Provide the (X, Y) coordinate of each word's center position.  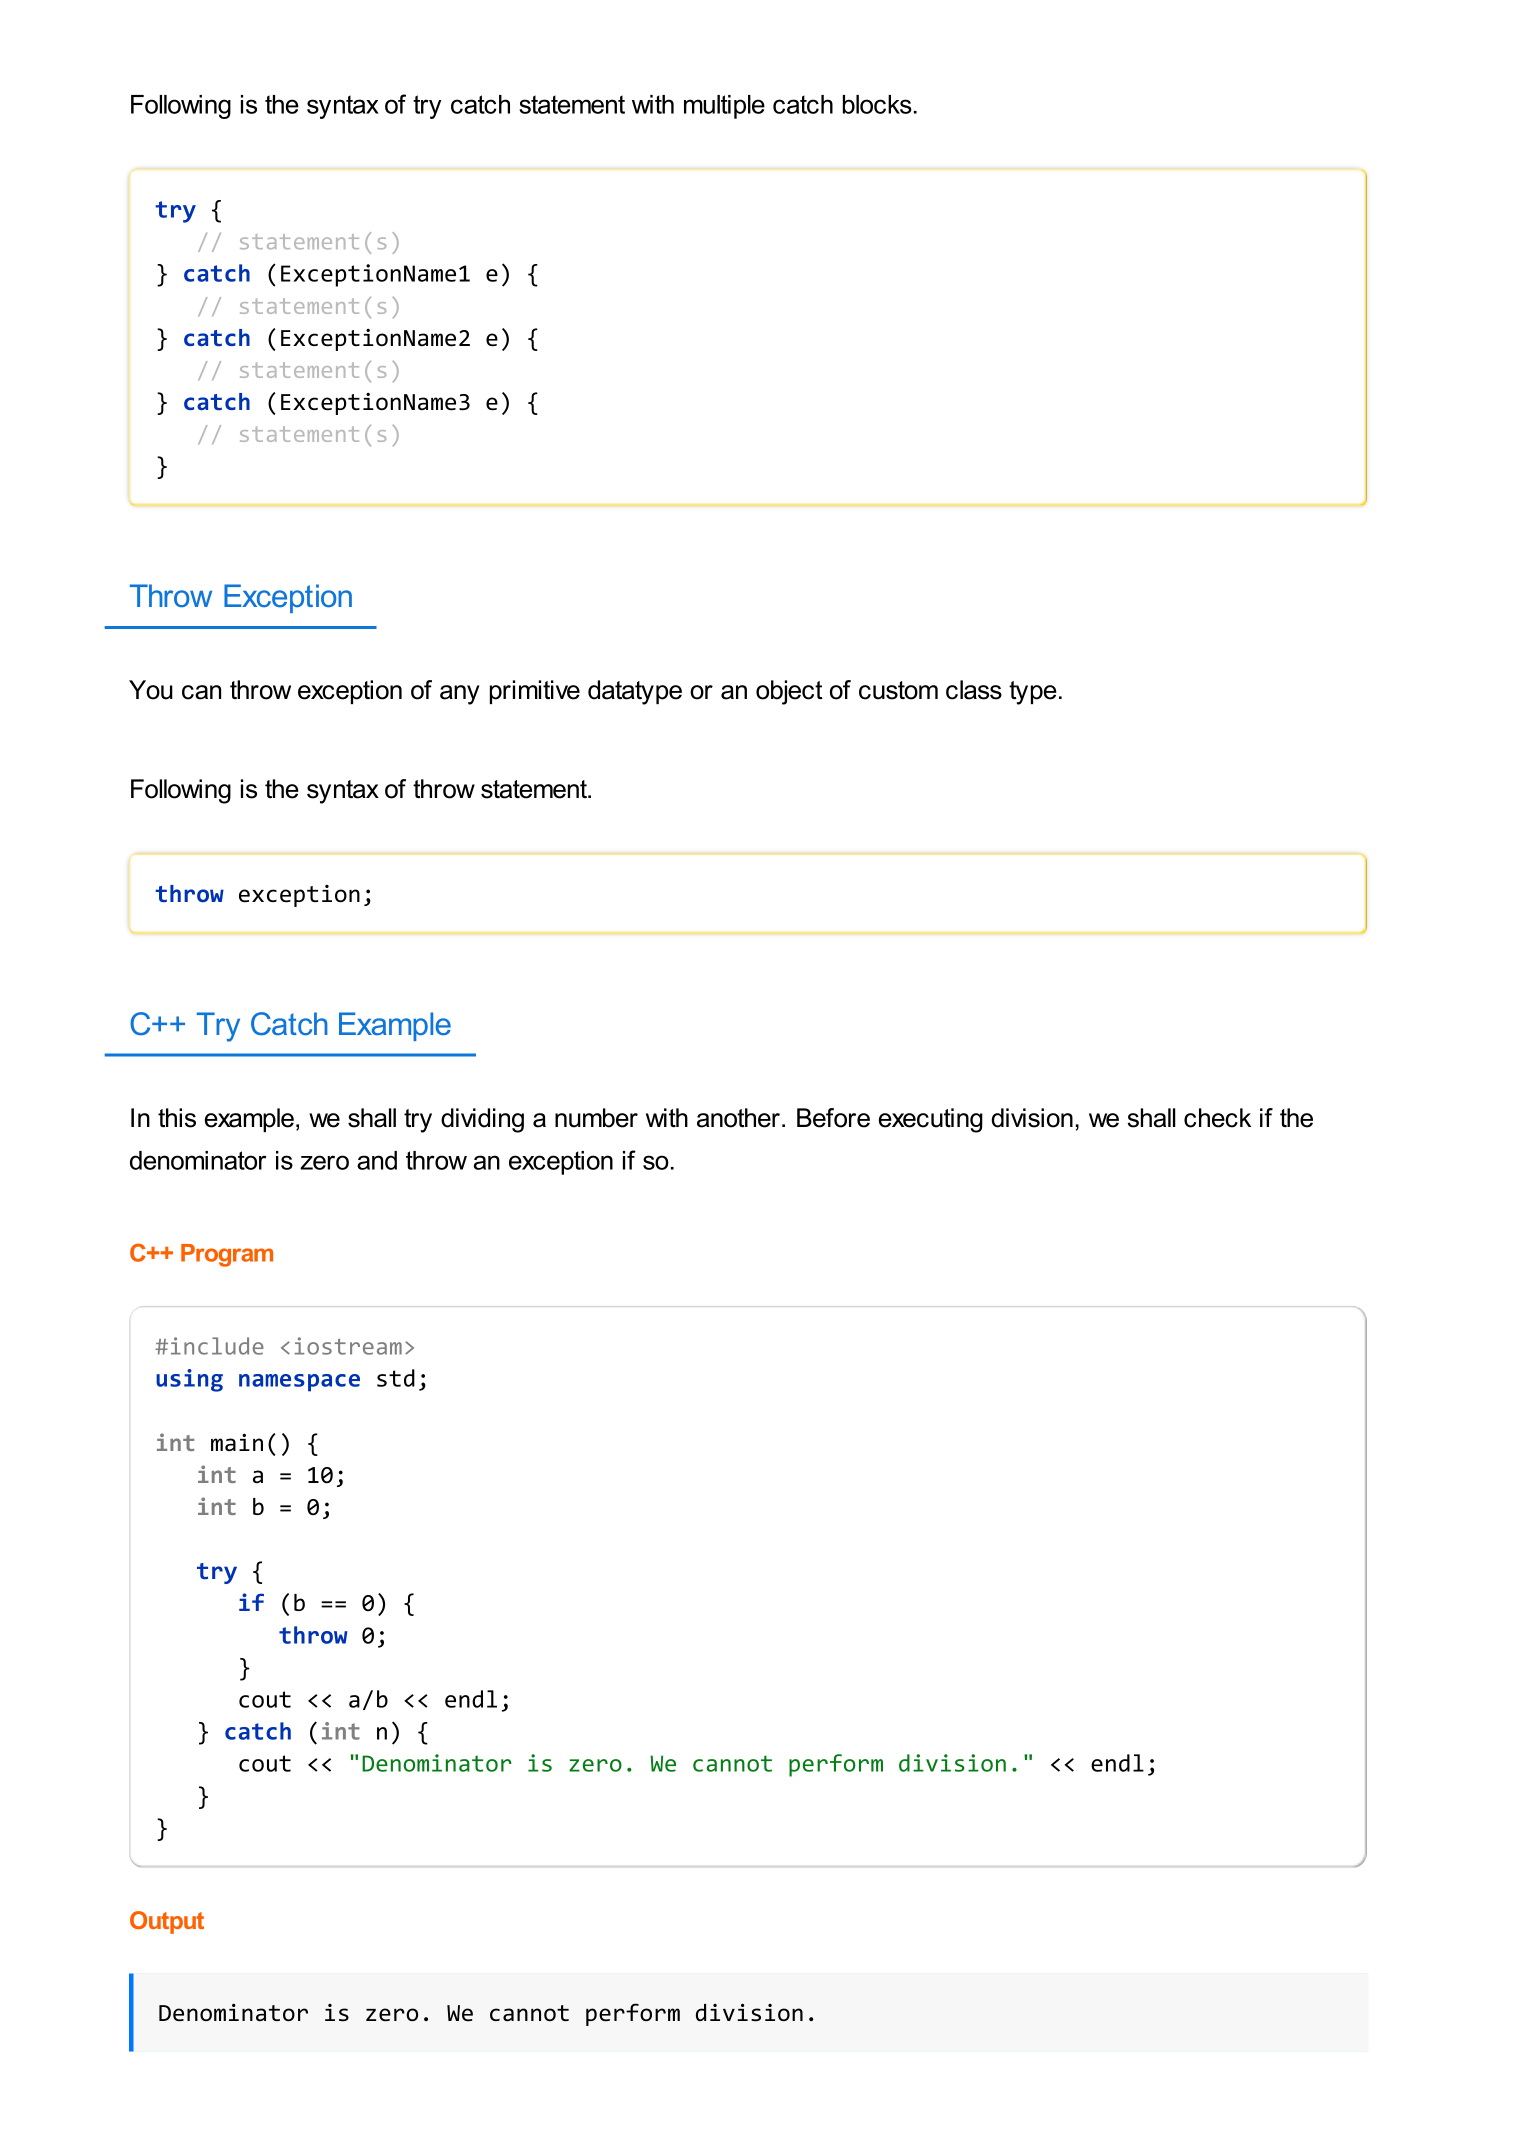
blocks (877, 104)
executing (931, 1120)
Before (833, 1118)
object (789, 692)
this (177, 1118)
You (151, 690)
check (1217, 1118)
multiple (724, 107)
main (237, 1442)
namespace (299, 1383)
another (738, 1118)
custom (898, 690)
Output (167, 1922)
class (974, 690)
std (396, 1378)
